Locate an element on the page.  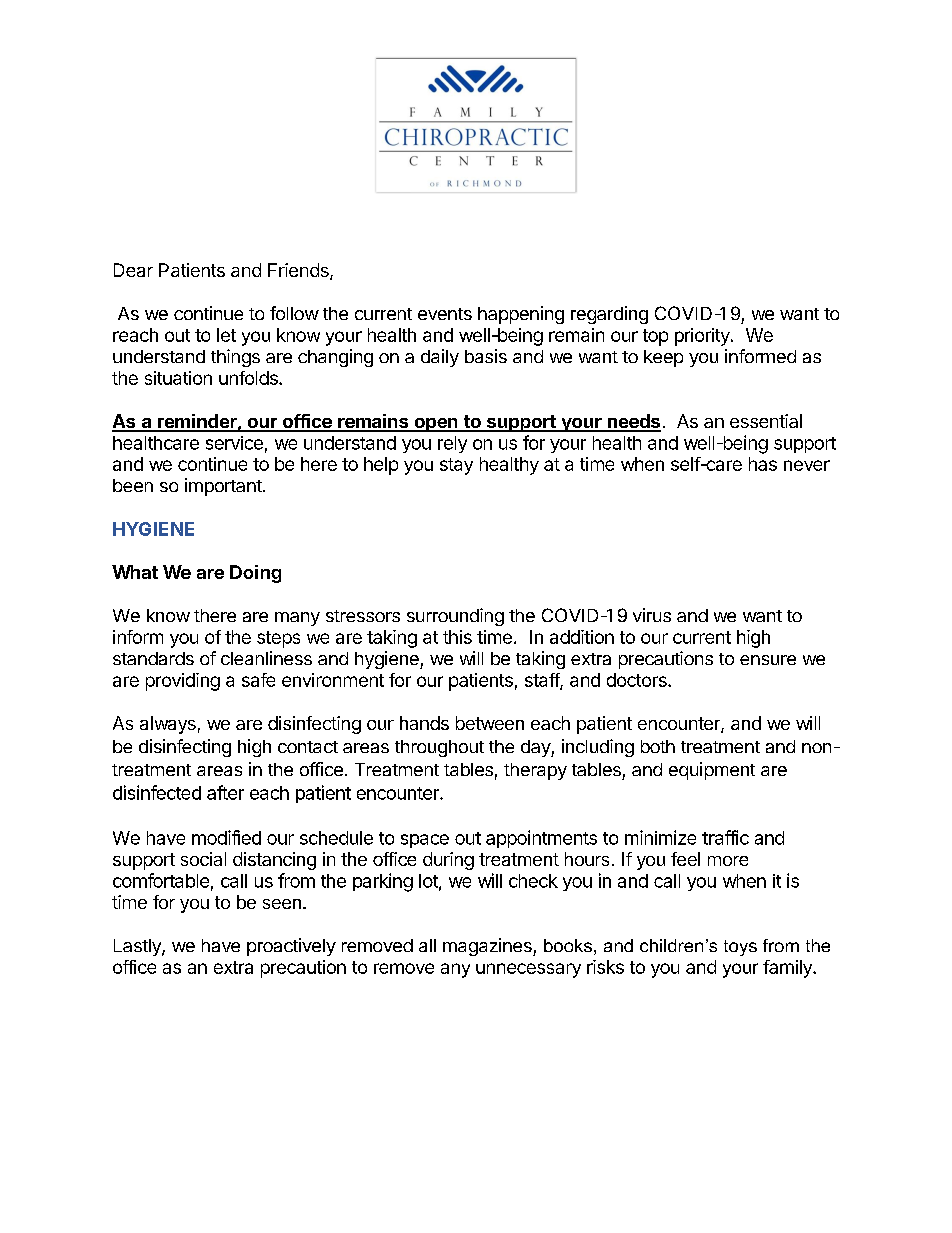
priority is located at coordinates (703, 337).
